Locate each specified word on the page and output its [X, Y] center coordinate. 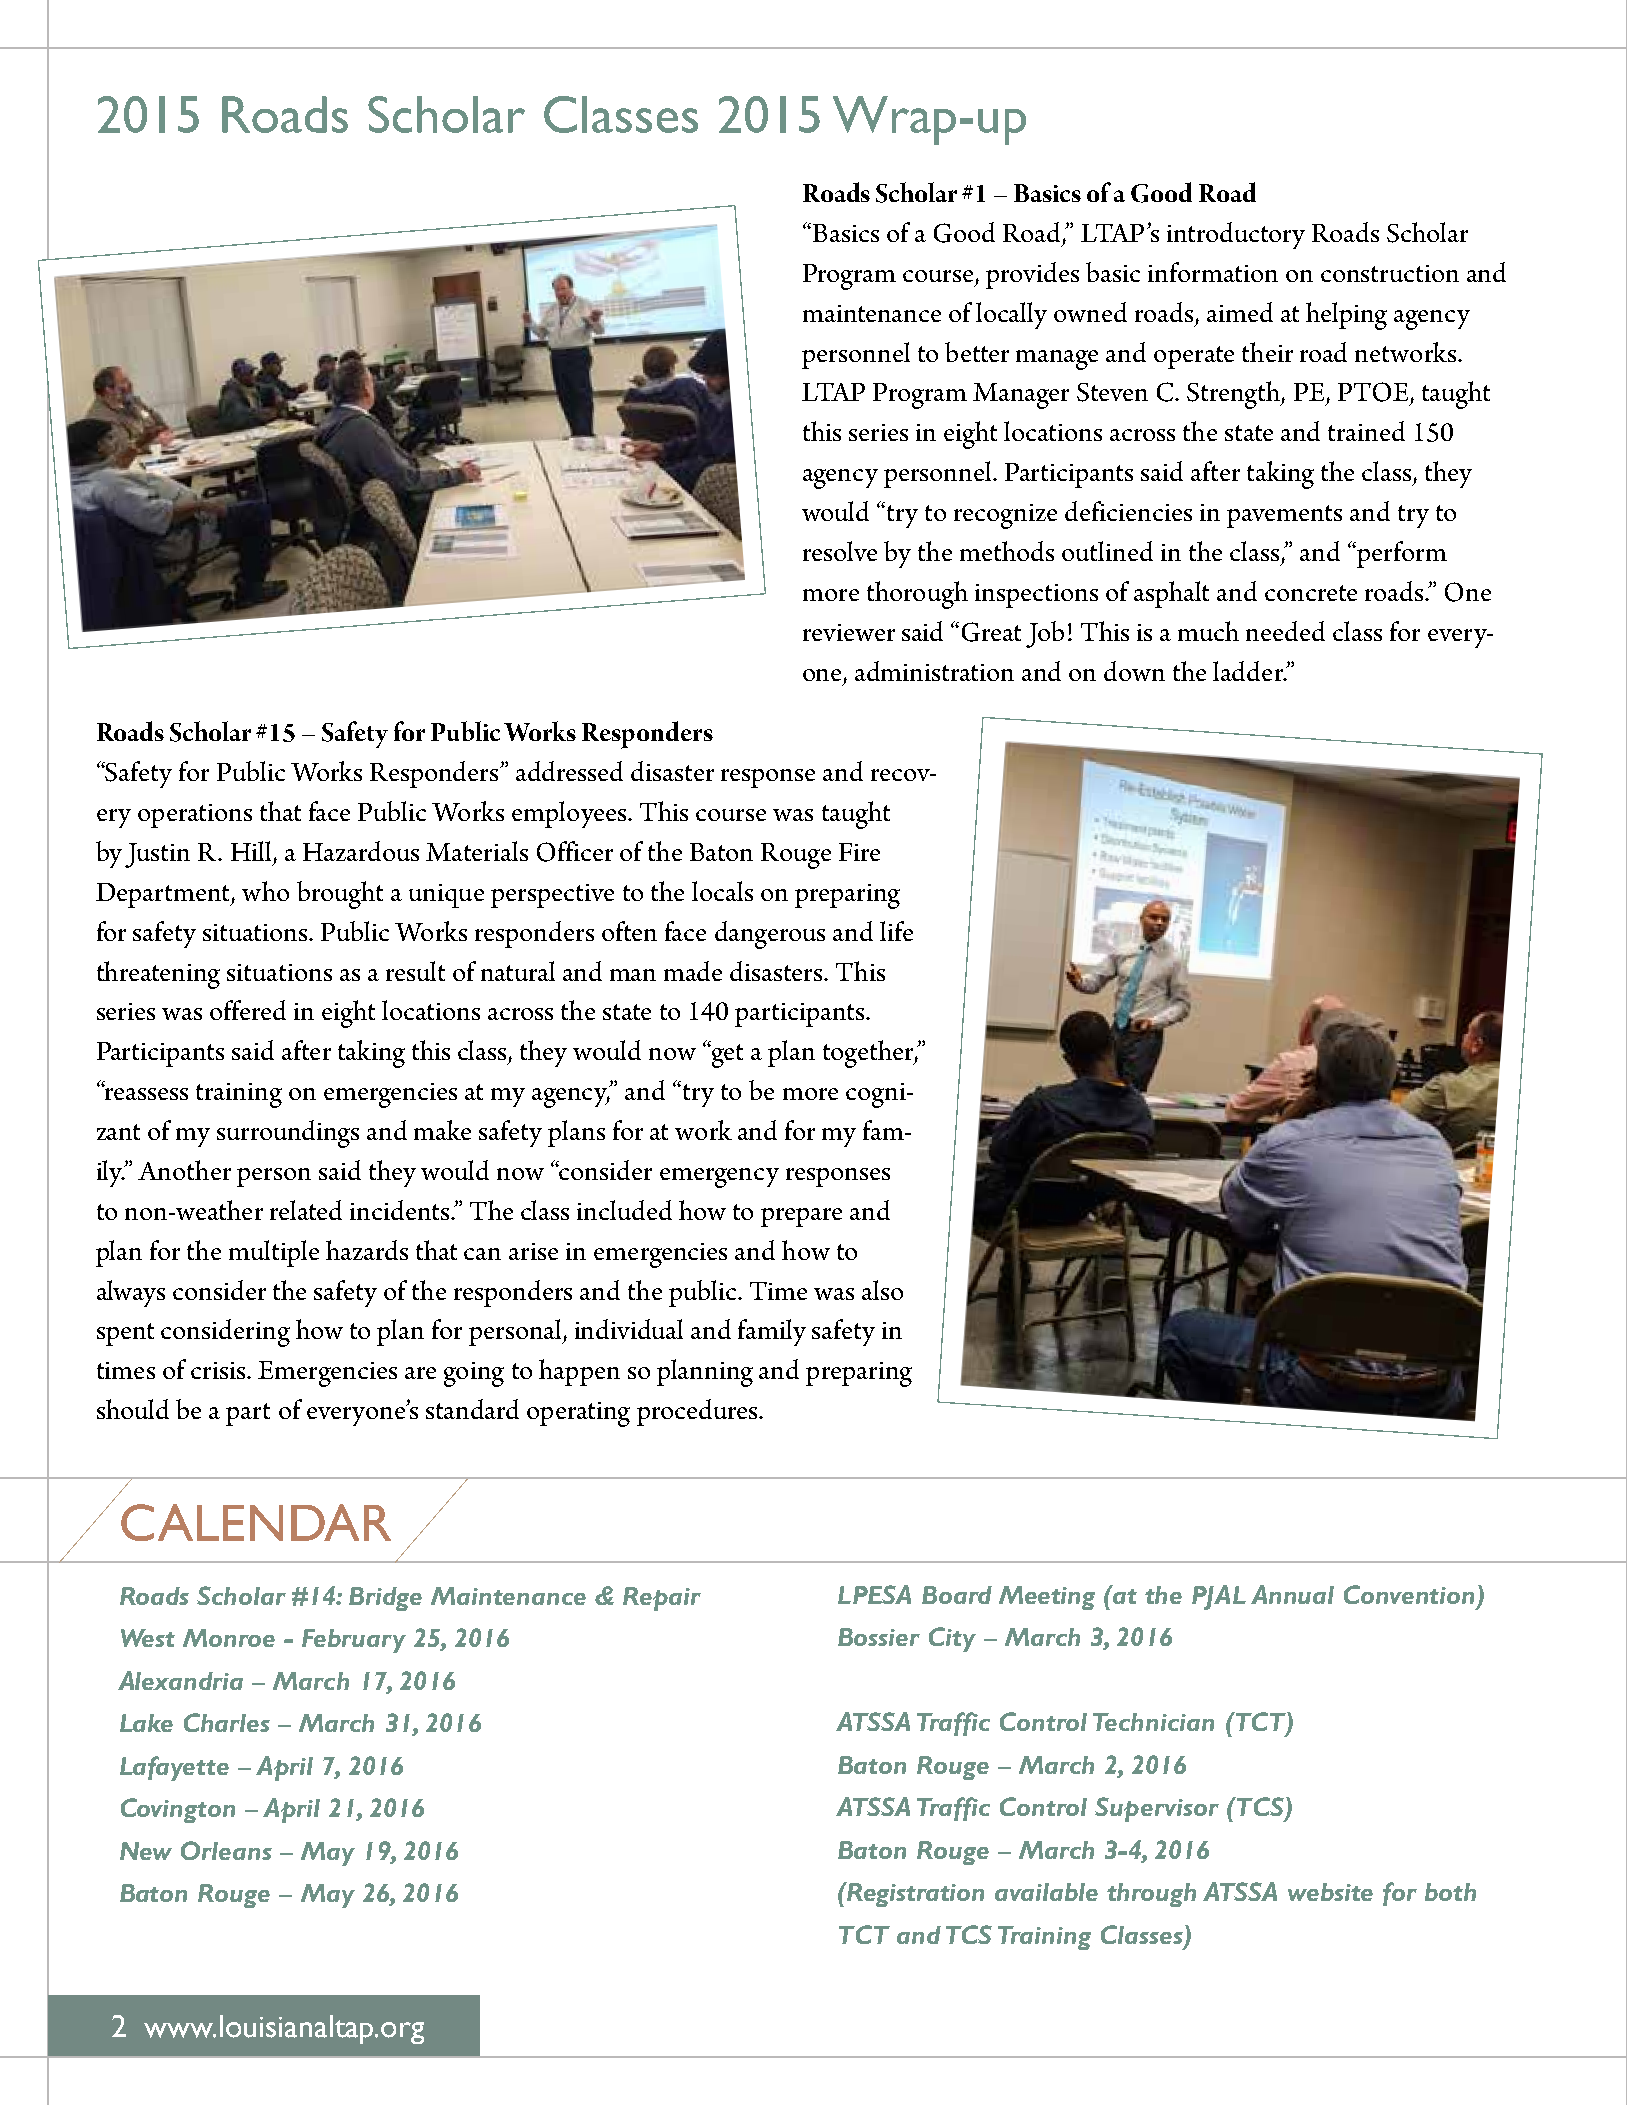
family [772, 1332]
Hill [251, 851]
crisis [219, 1370]
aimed [1240, 312]
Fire [859, 852]
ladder [1249, 671]
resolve [840, 551]
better [977, 352]
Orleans [226, 1850]
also [882, 1290]
